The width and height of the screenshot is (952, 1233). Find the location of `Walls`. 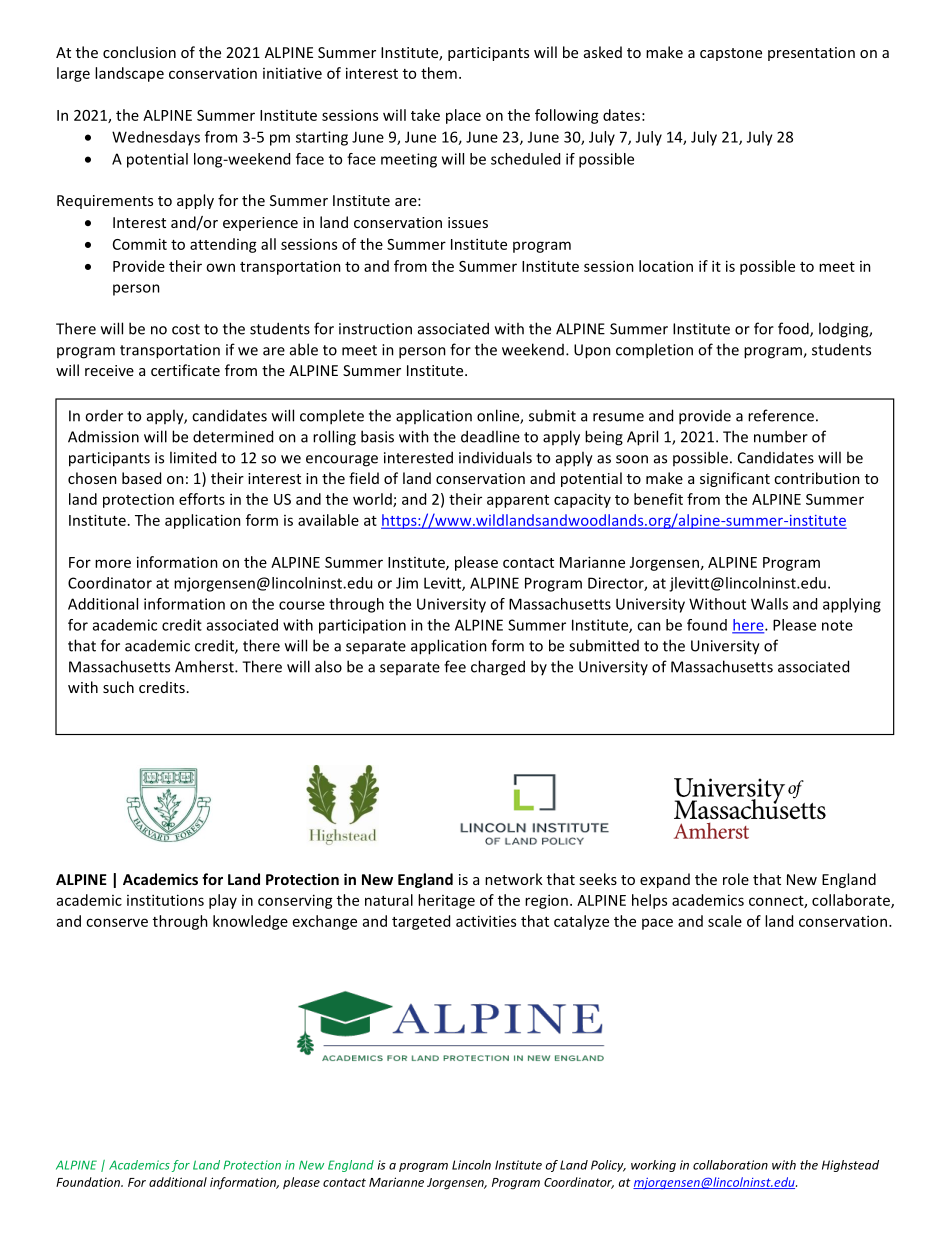

Walls is located at coordinates (769, 604).
